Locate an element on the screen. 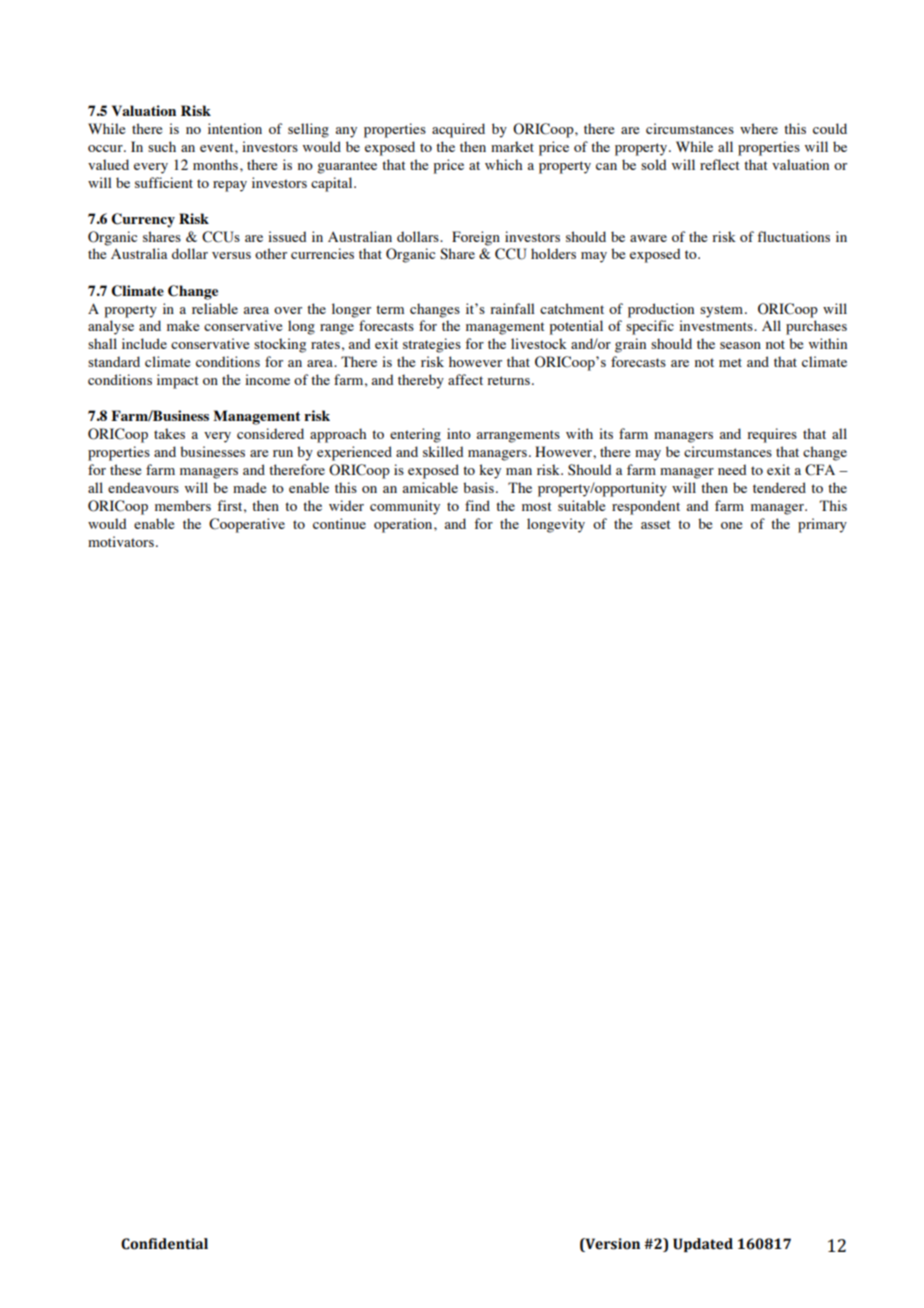 The width and height of the screenshot is (924, 1308). operation is located at coordinates (404, 525).
